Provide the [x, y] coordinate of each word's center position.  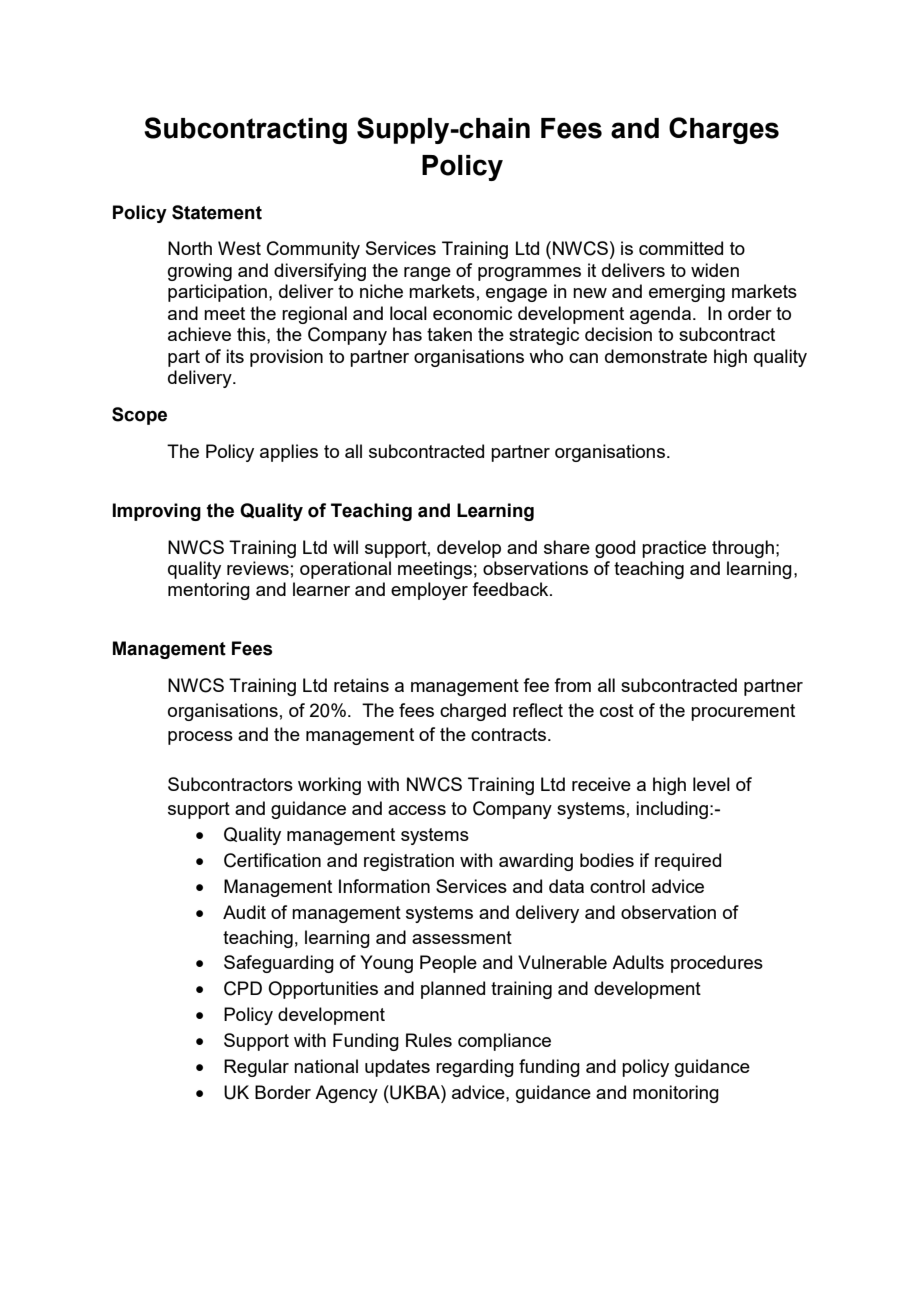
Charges [724, 130]
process [200, 738]
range [427, 274]
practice [674, 549]
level [711, 784]
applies [289, 453]
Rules [429, 1040]
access [417, 810]
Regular [256, 1068]
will [345, 547]
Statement [217, 212]
